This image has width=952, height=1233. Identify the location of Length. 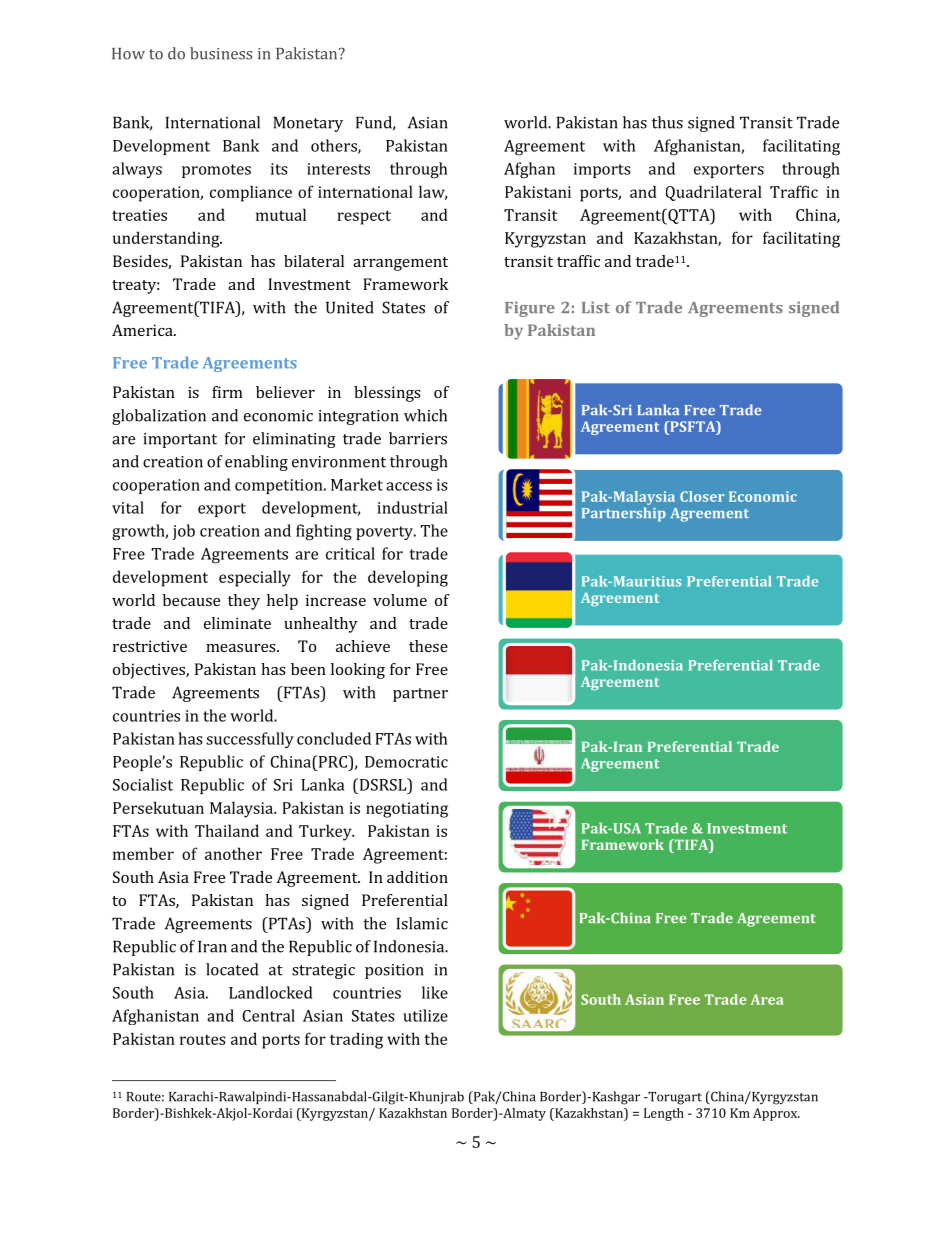
(664, 1114).
